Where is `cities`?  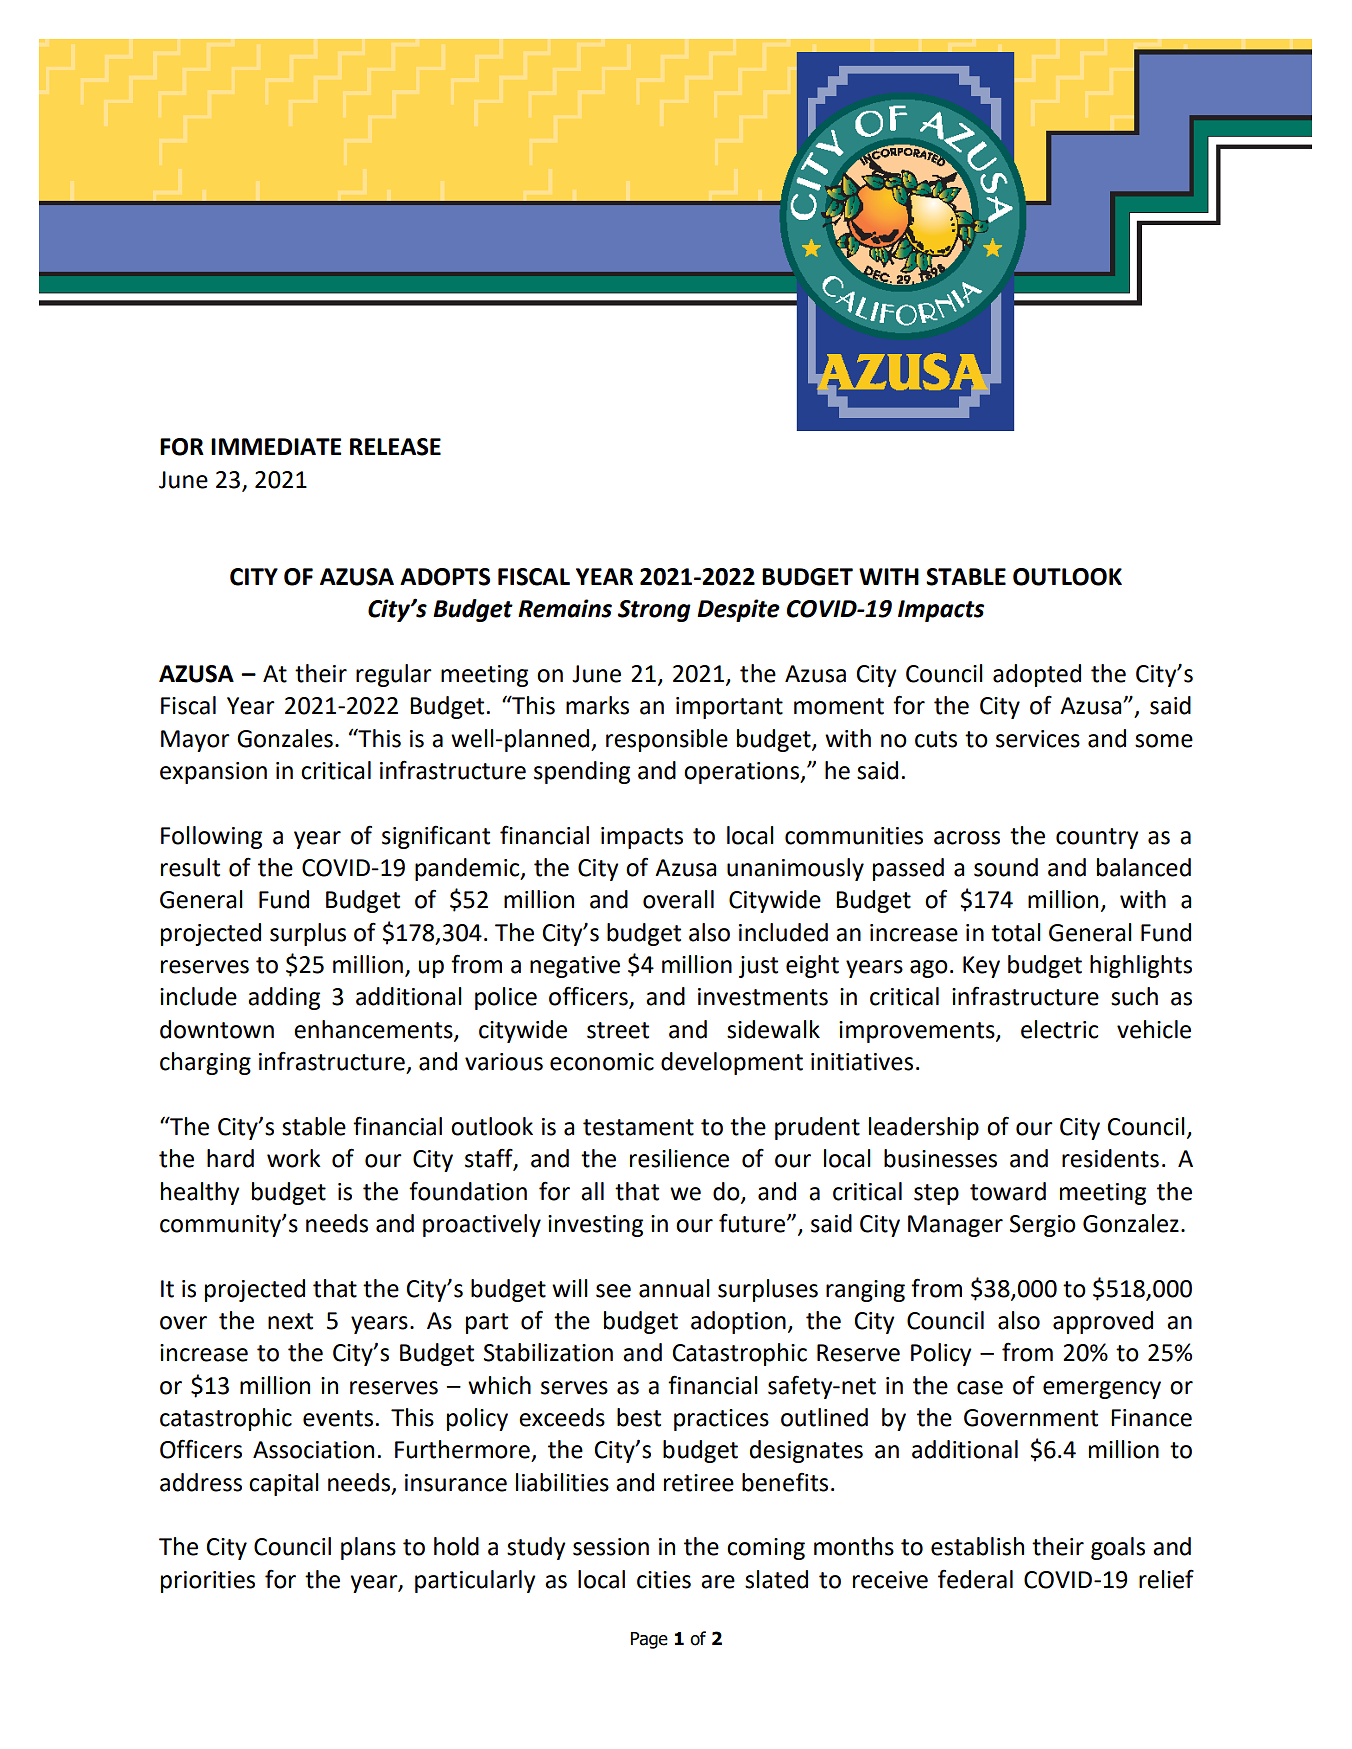
cities is located at coordinates (664, 1580).
